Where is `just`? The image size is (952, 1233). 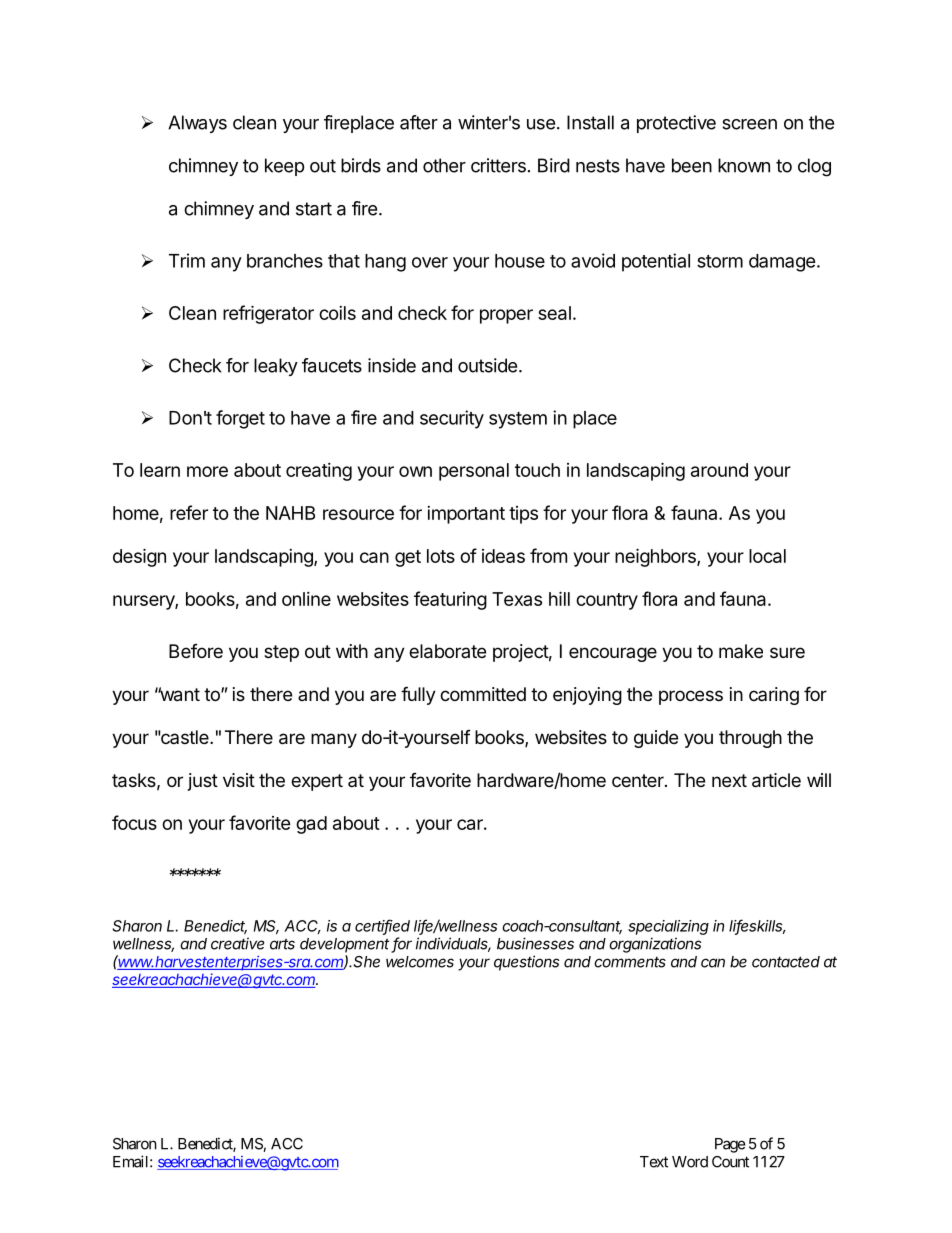
just is located at coordinates (203, 782).
